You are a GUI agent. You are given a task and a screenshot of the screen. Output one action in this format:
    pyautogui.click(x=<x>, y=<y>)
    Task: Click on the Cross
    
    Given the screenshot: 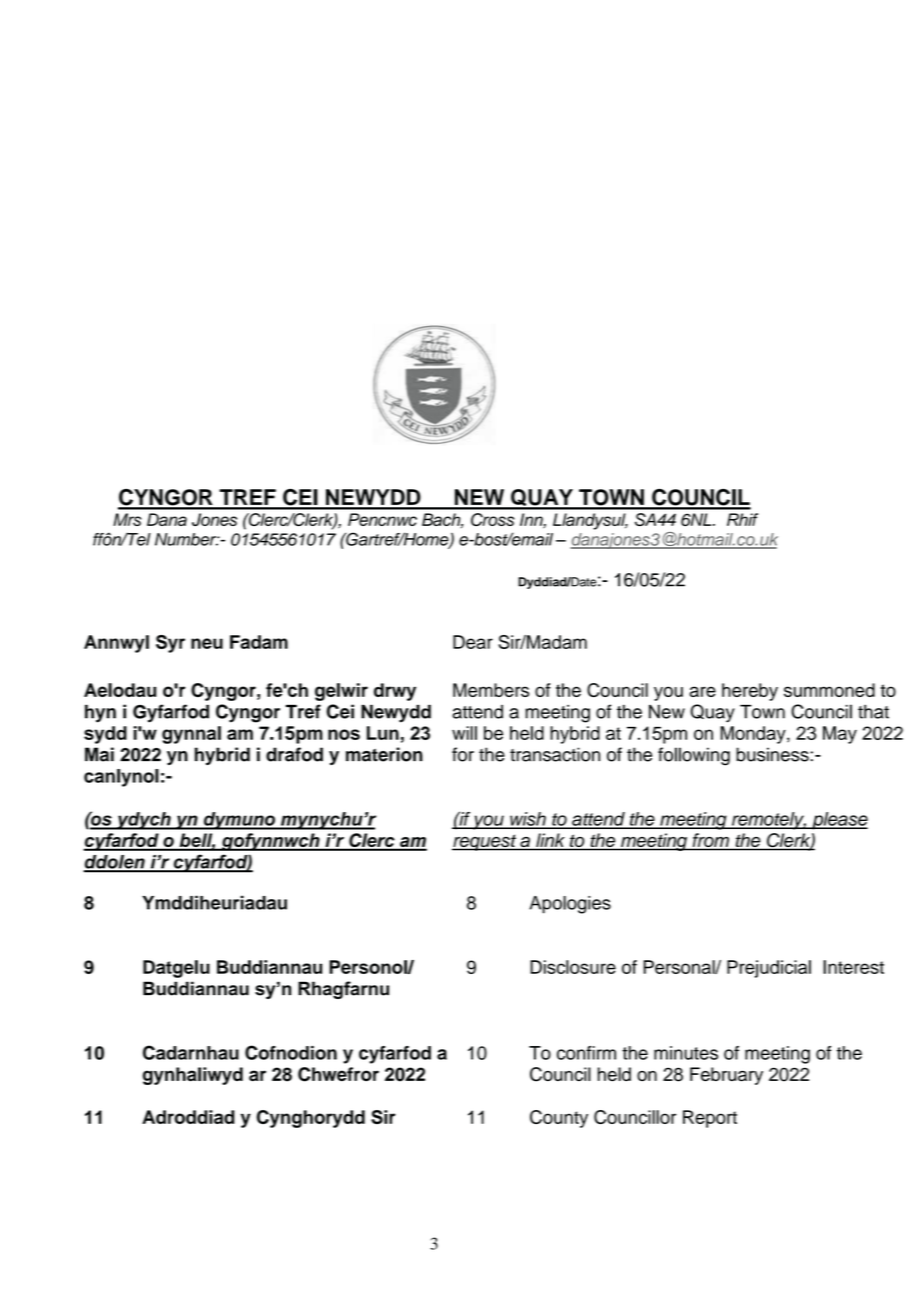 What is the action you would take?
    pyautogui.click(x=492, y=519)
